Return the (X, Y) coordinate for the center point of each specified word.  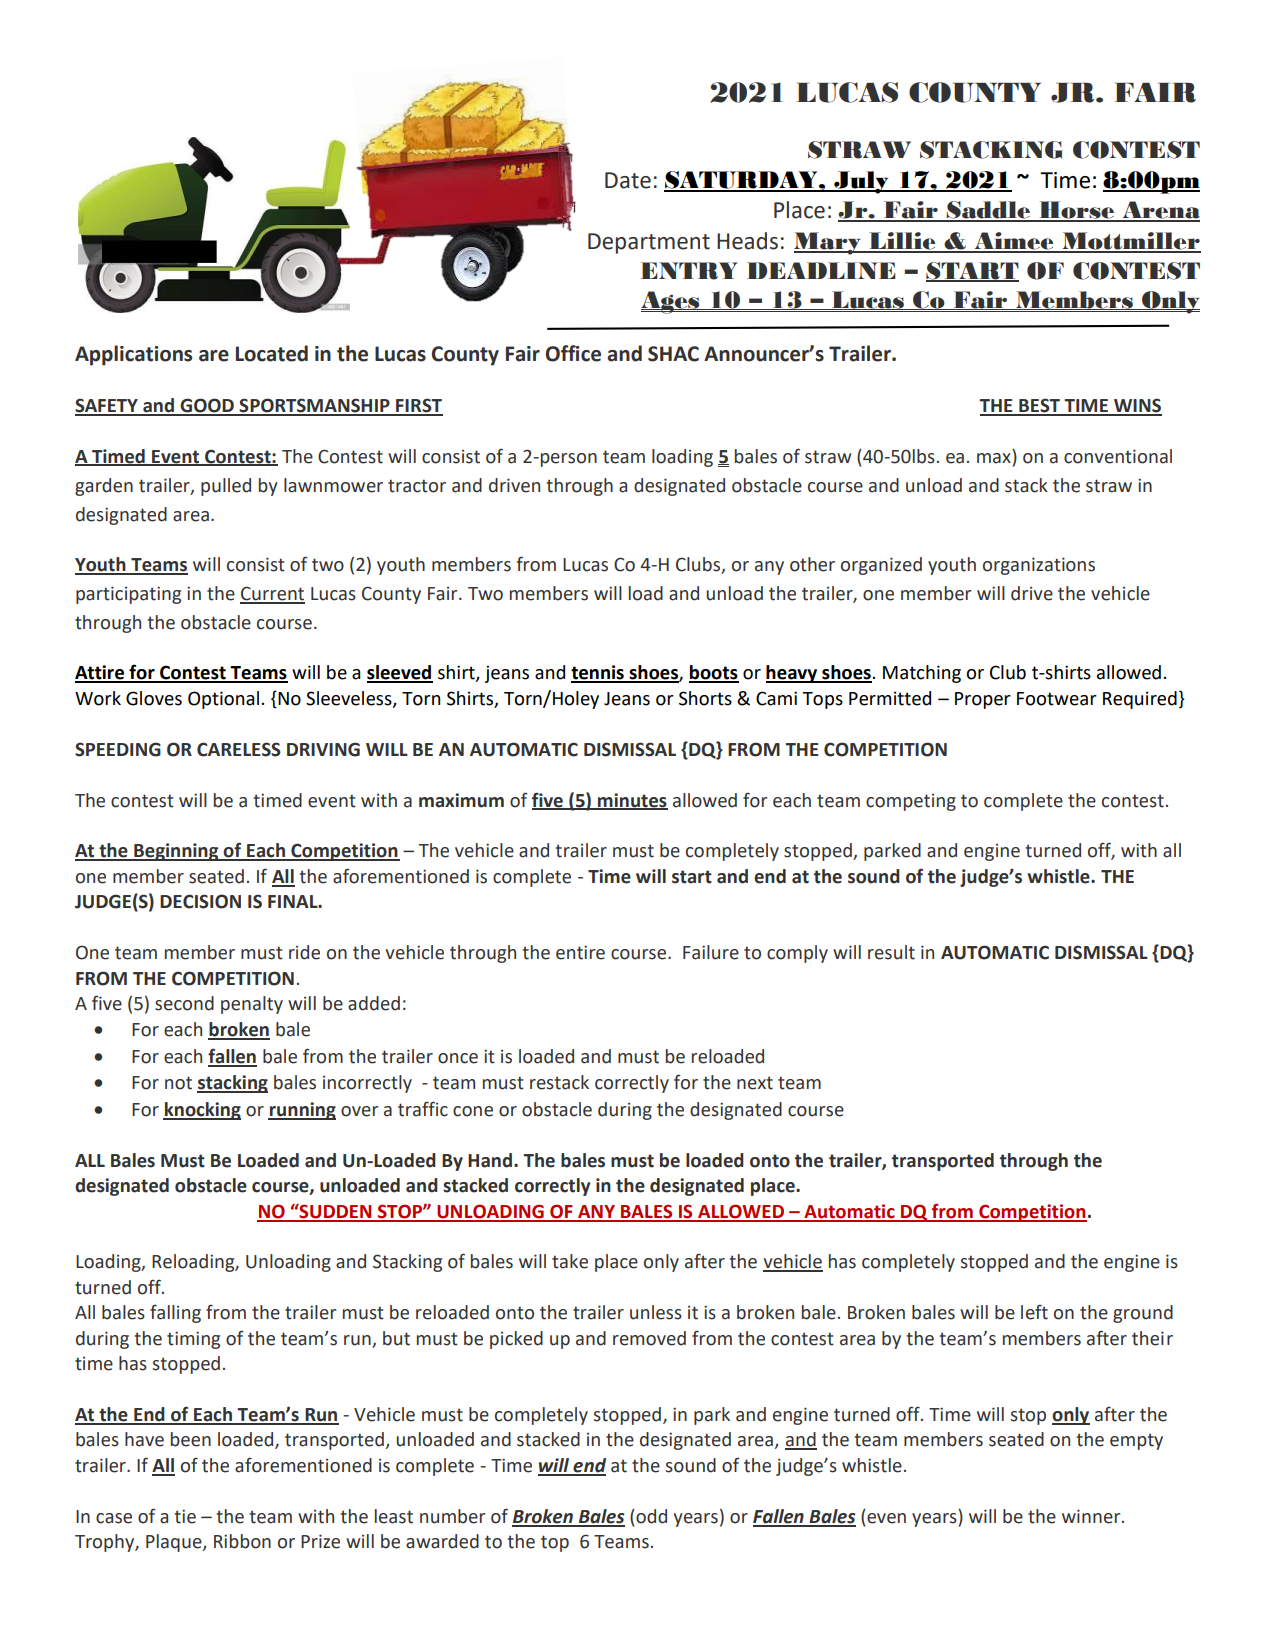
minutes (632, 801)
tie (185, 1516)
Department (649, 243)
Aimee (1014, 242)
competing (911, 802)
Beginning (176, 852)
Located (272, 353)
